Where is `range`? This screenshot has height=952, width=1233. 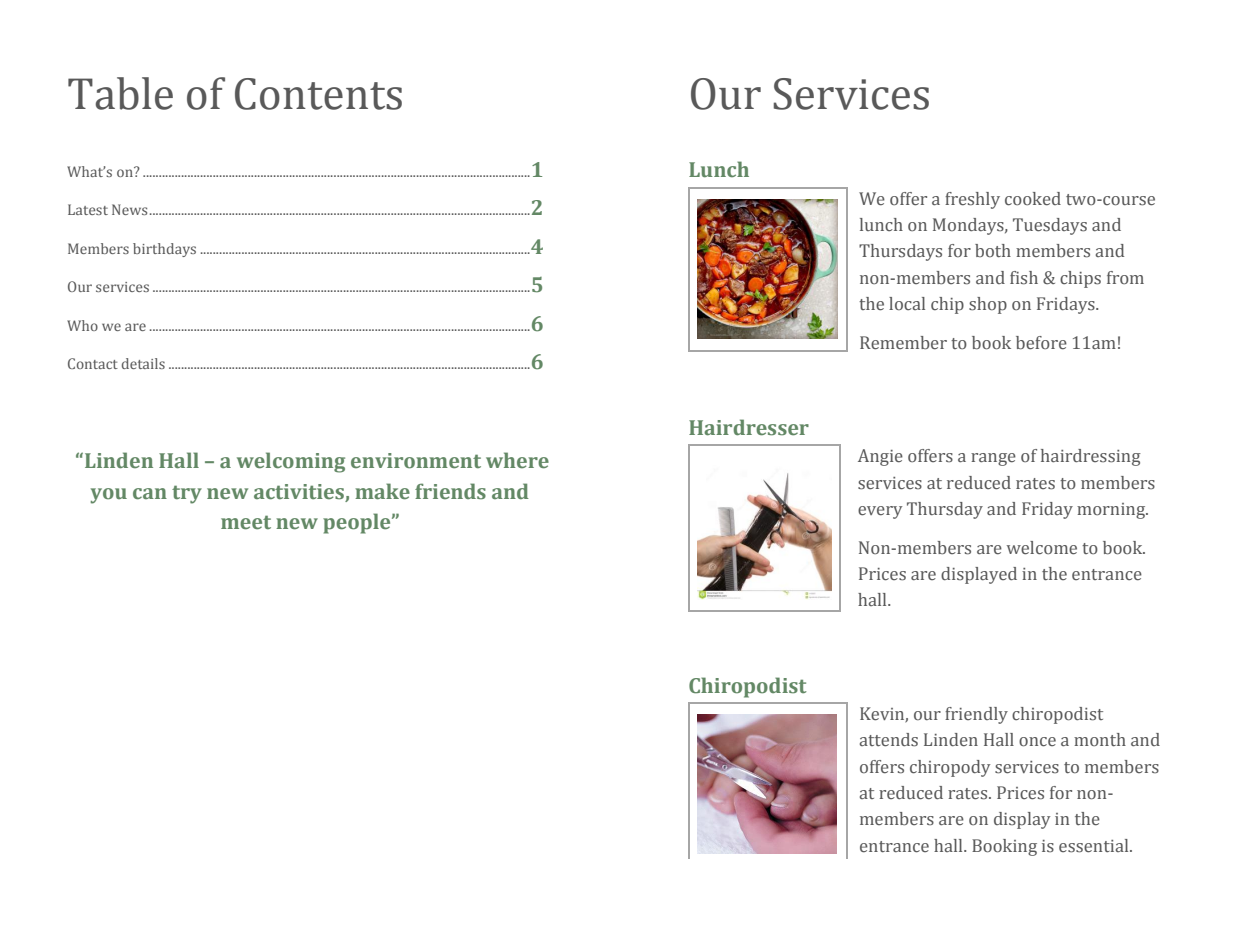
range is located at coordinates (993, 459).
